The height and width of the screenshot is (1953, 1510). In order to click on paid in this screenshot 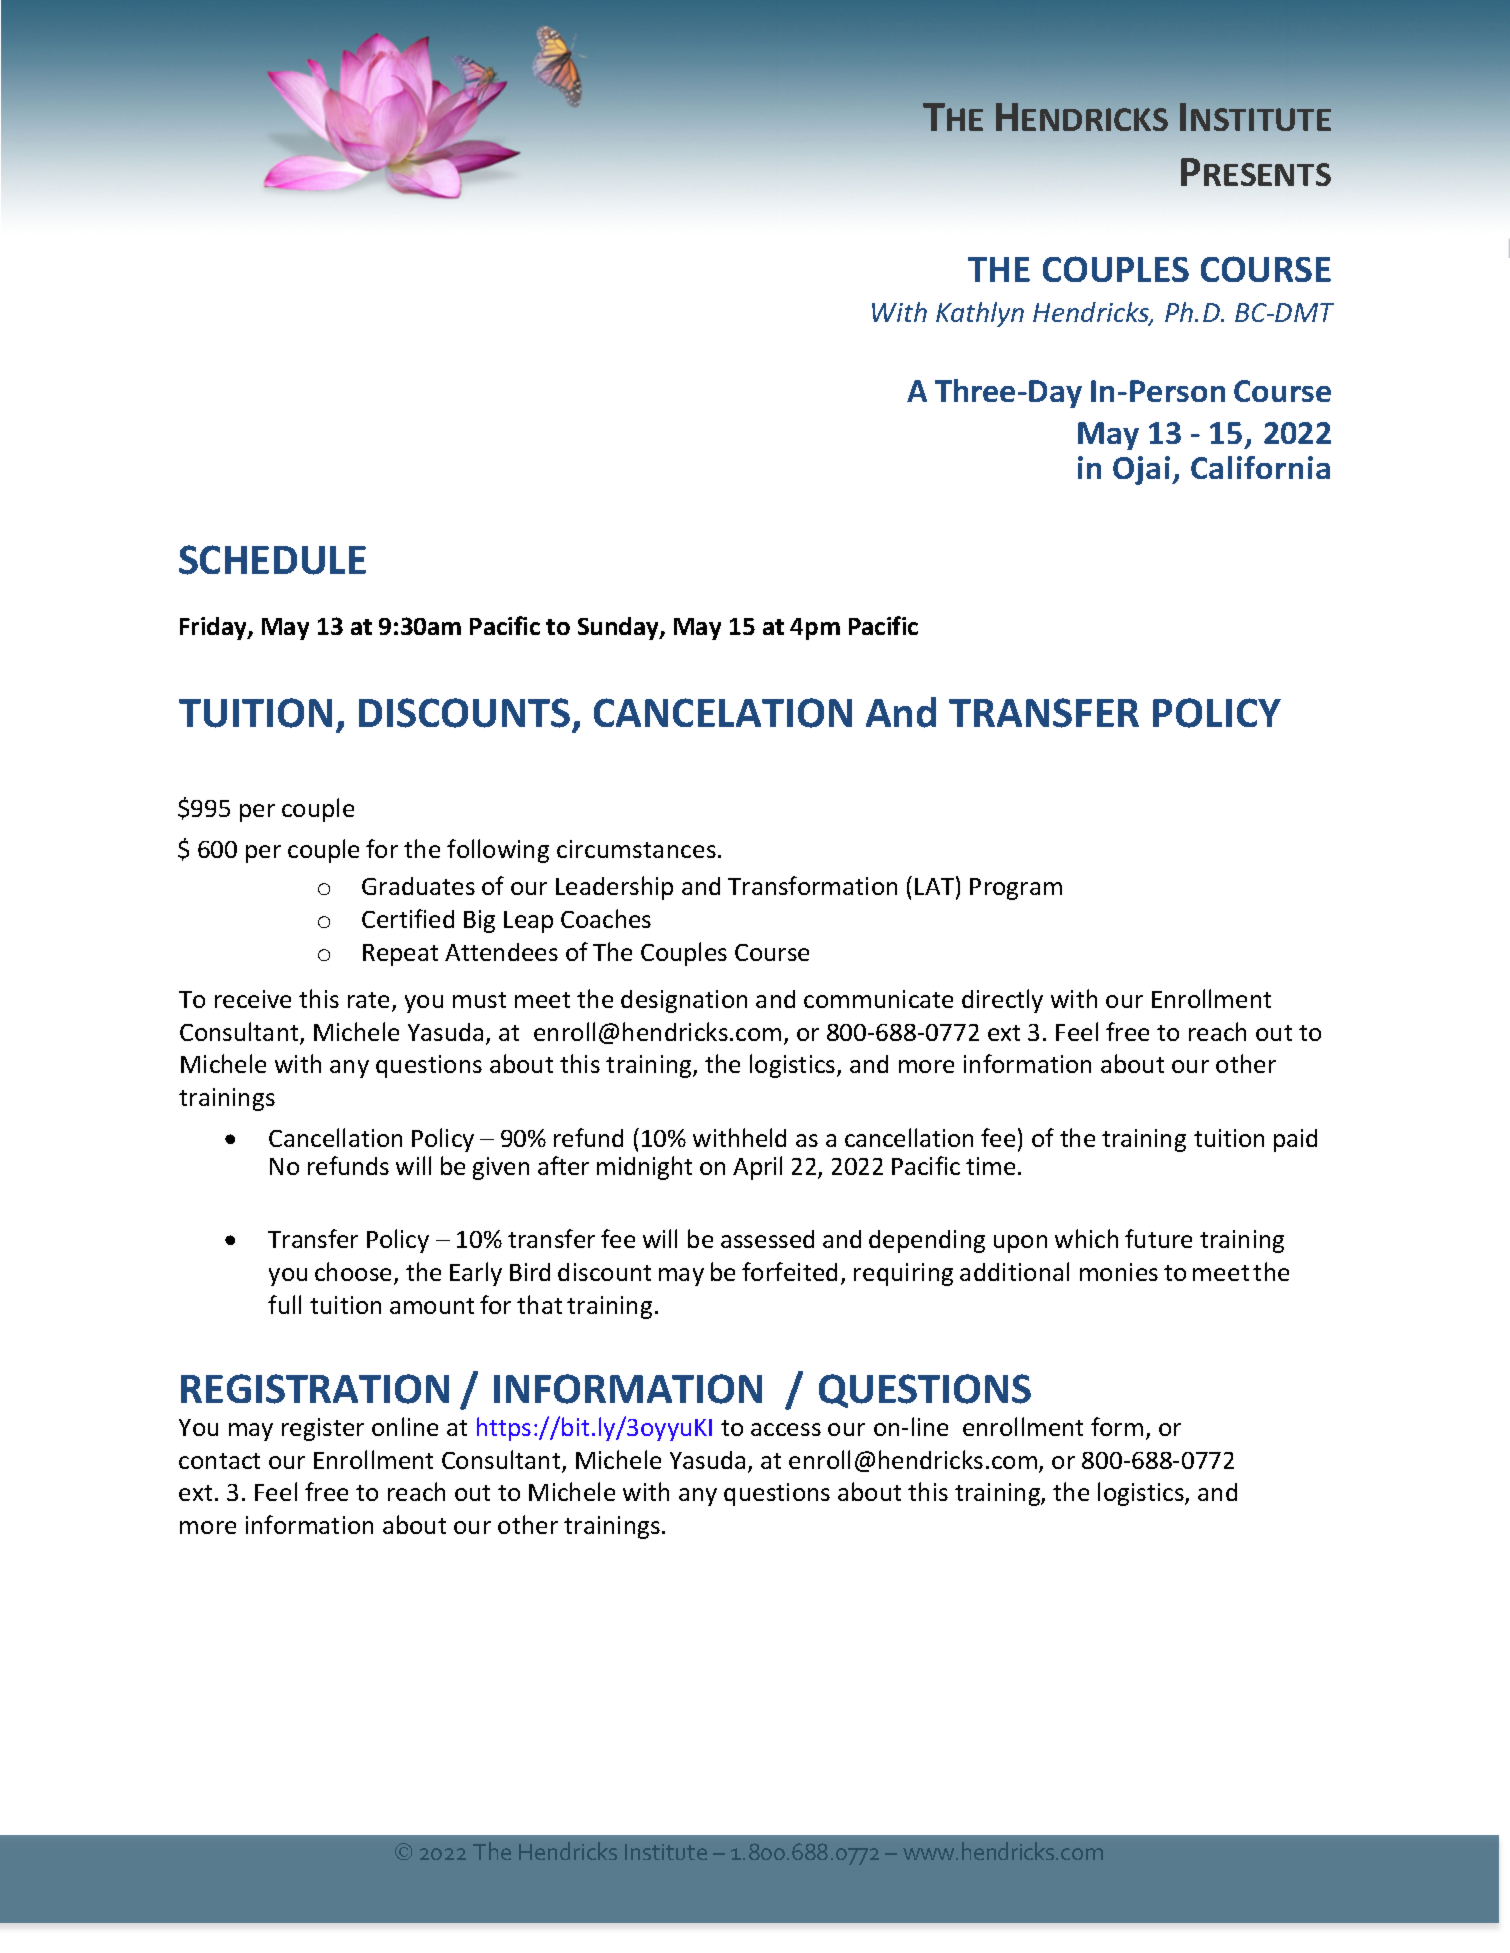, I will do `click(1295, 1140)`.
